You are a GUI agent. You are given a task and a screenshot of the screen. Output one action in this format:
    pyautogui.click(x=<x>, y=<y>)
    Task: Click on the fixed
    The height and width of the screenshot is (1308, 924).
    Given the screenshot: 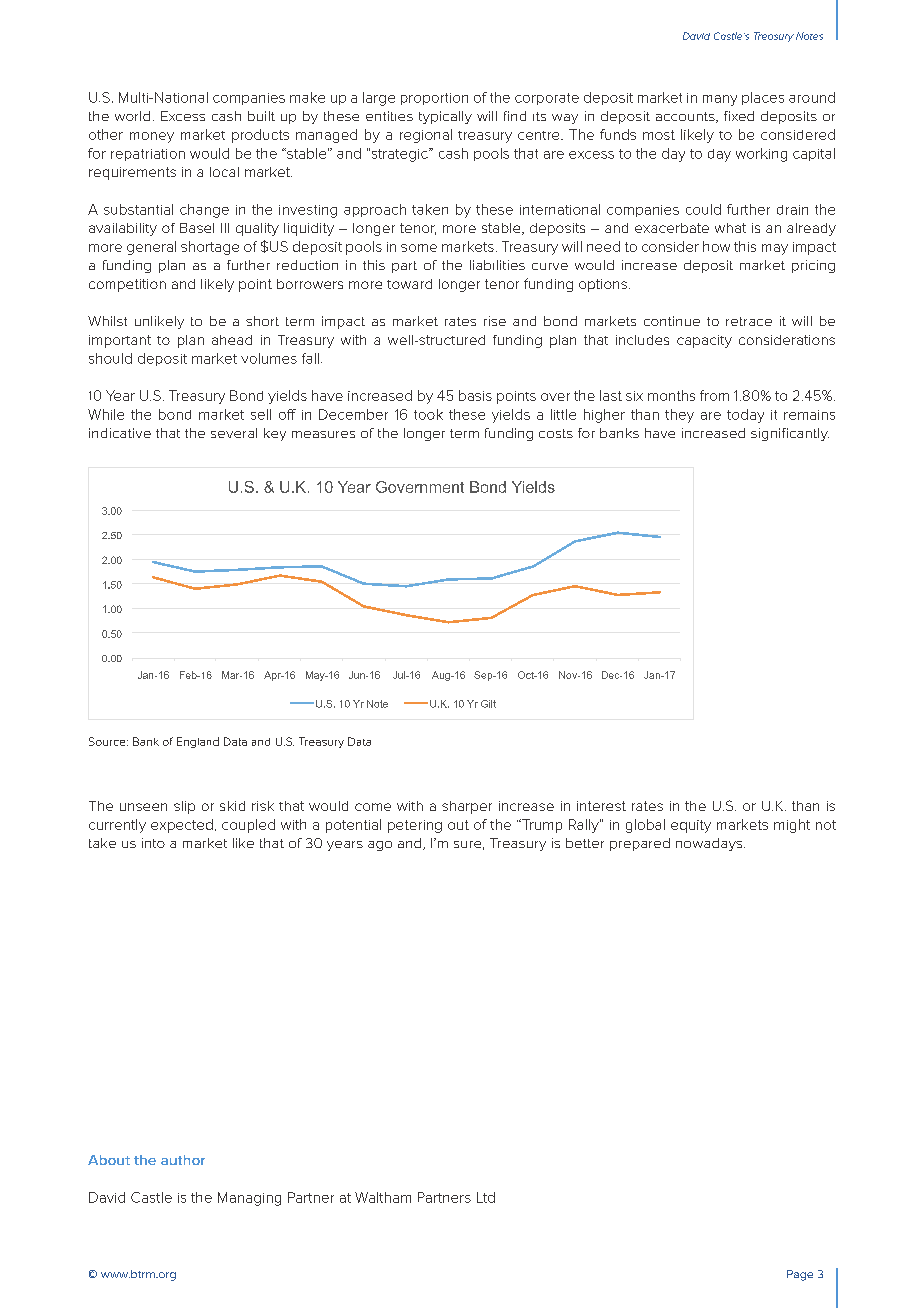 What is the action you would take?
    pyautogui.click(x=739, y=116)
